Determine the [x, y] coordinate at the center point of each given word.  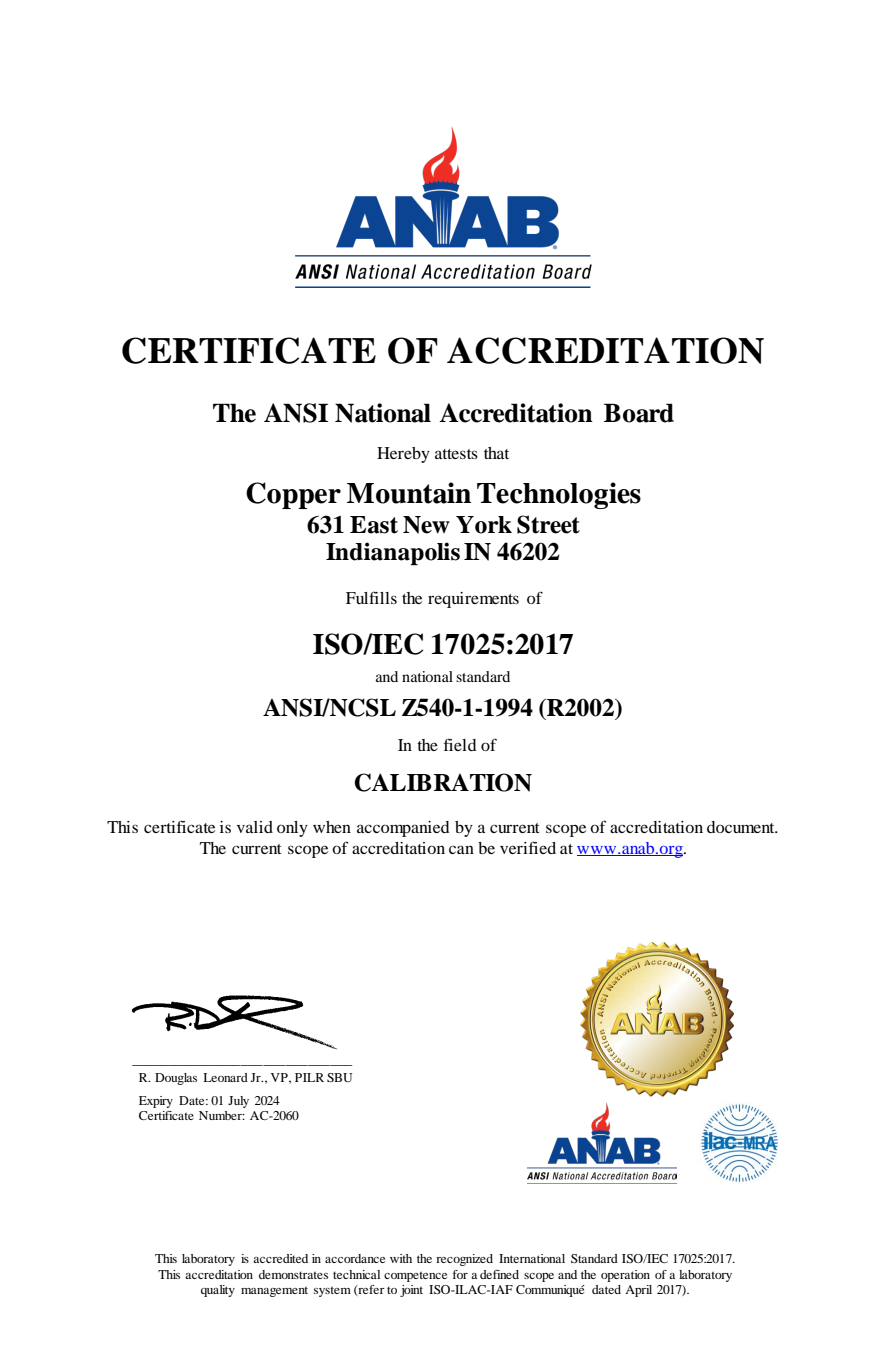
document [742, 827]
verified [528, 847]
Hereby [403, 455]
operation [625, 1276]
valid [255, 827]
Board [639, 413]
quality [218, 1291]
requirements [473, 600]
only [292, 829]
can [461, 849]
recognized [464, 1260]
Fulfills [371, 597]
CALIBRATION [443, 782]
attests [456, 454]
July [238, 1102]
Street [548, 524]
